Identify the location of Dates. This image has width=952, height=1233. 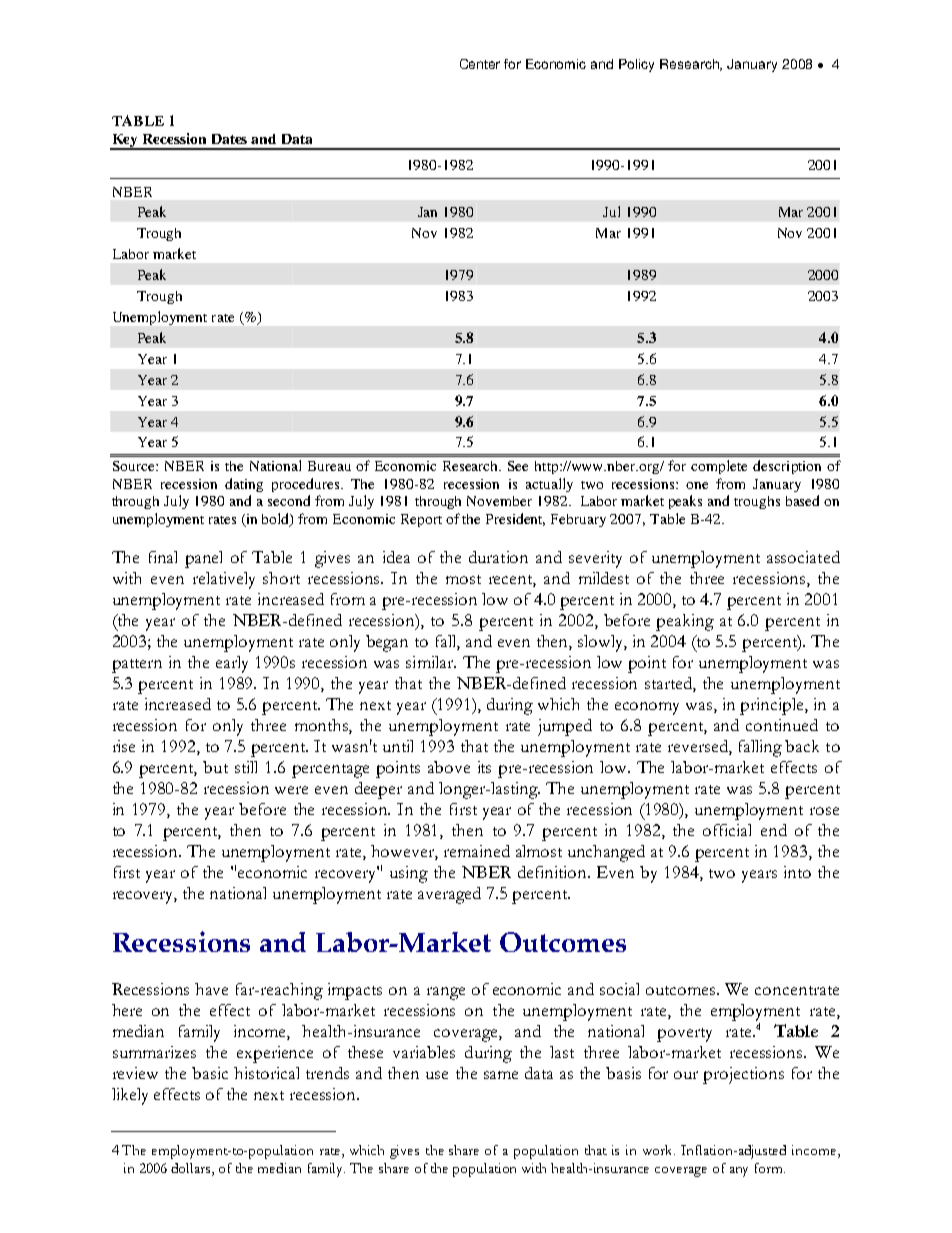
(229, 139).
